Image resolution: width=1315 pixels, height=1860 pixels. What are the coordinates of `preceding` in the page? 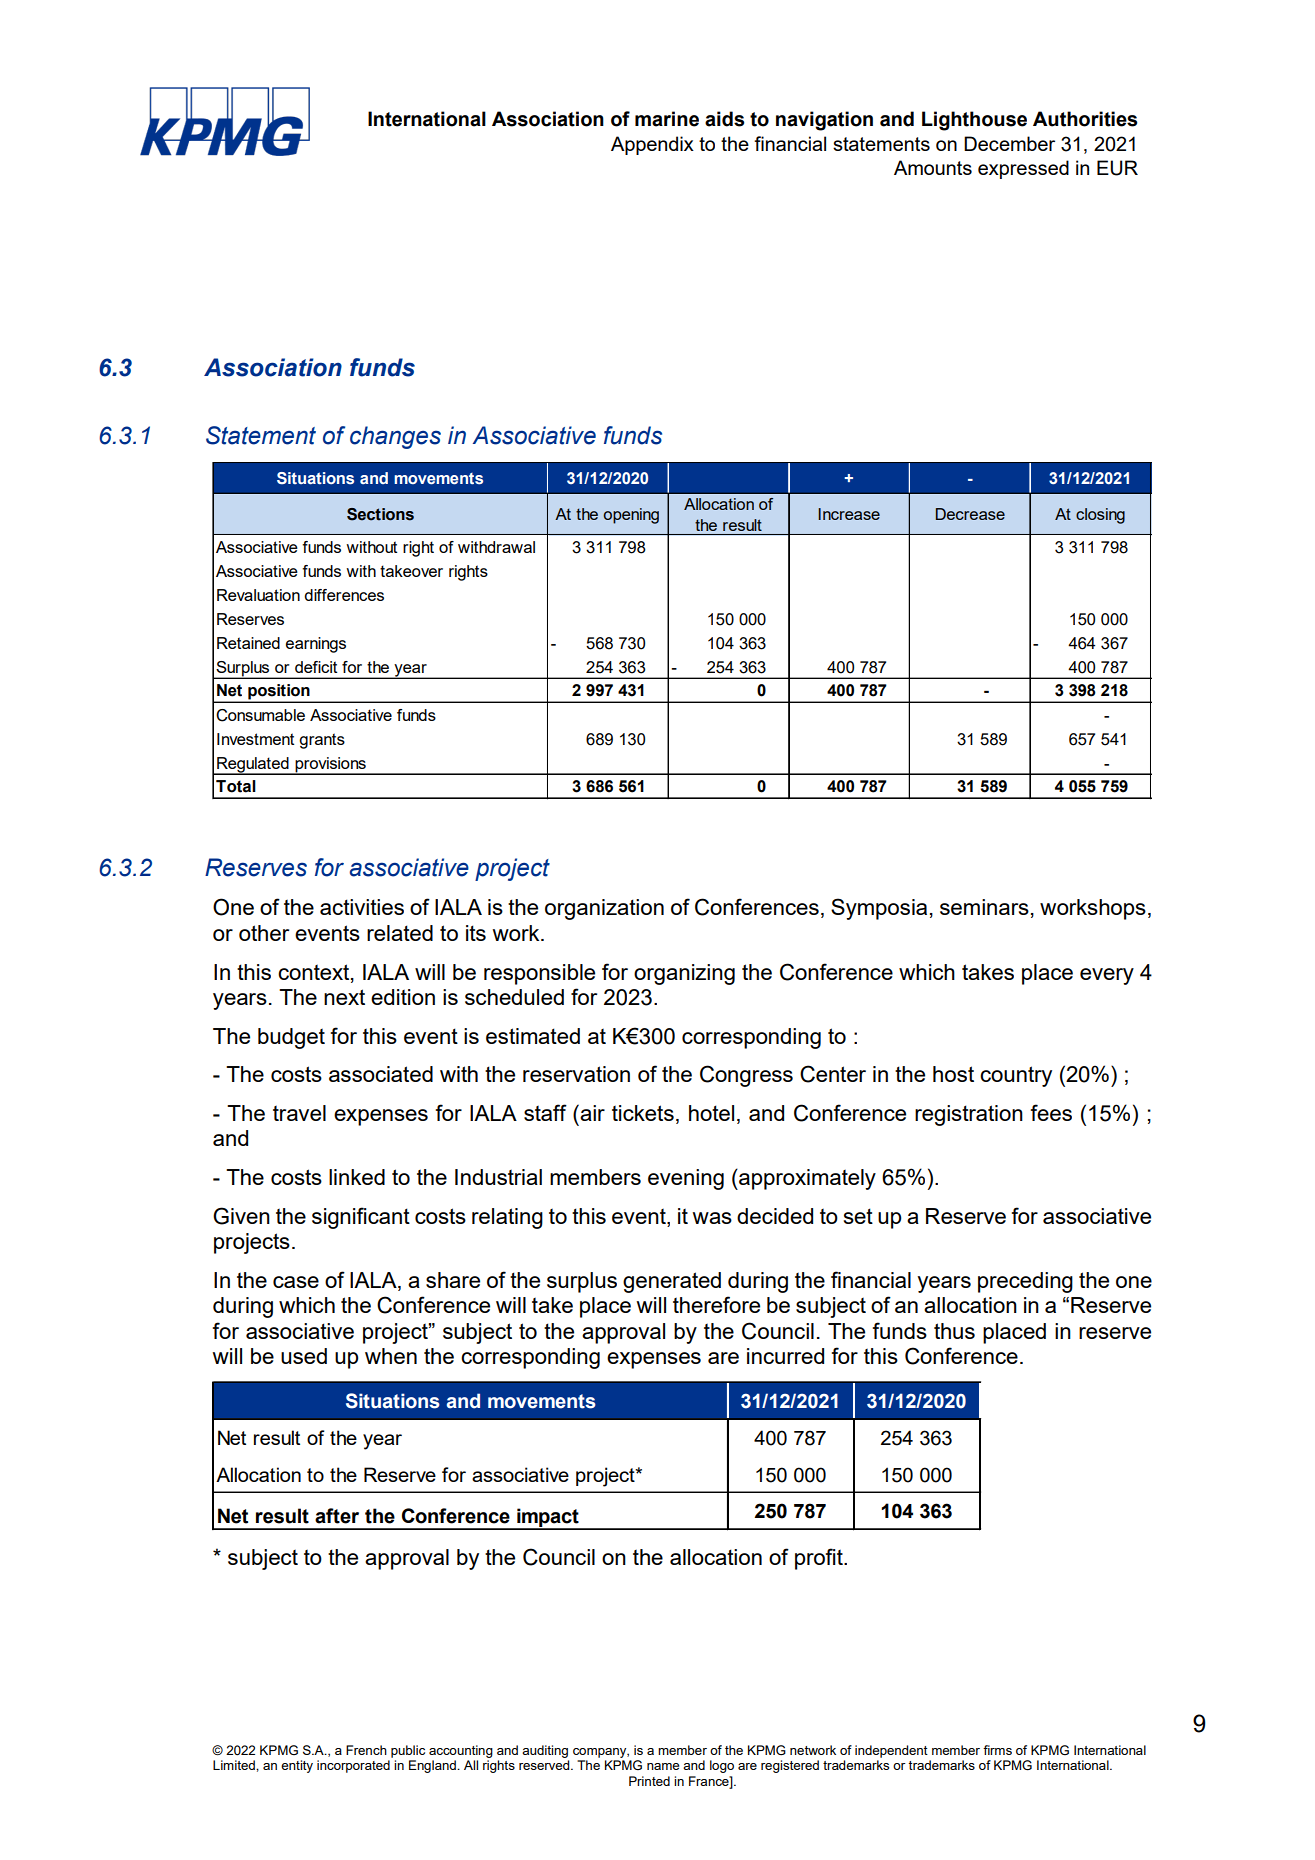 It's located at (1025, 1282).
